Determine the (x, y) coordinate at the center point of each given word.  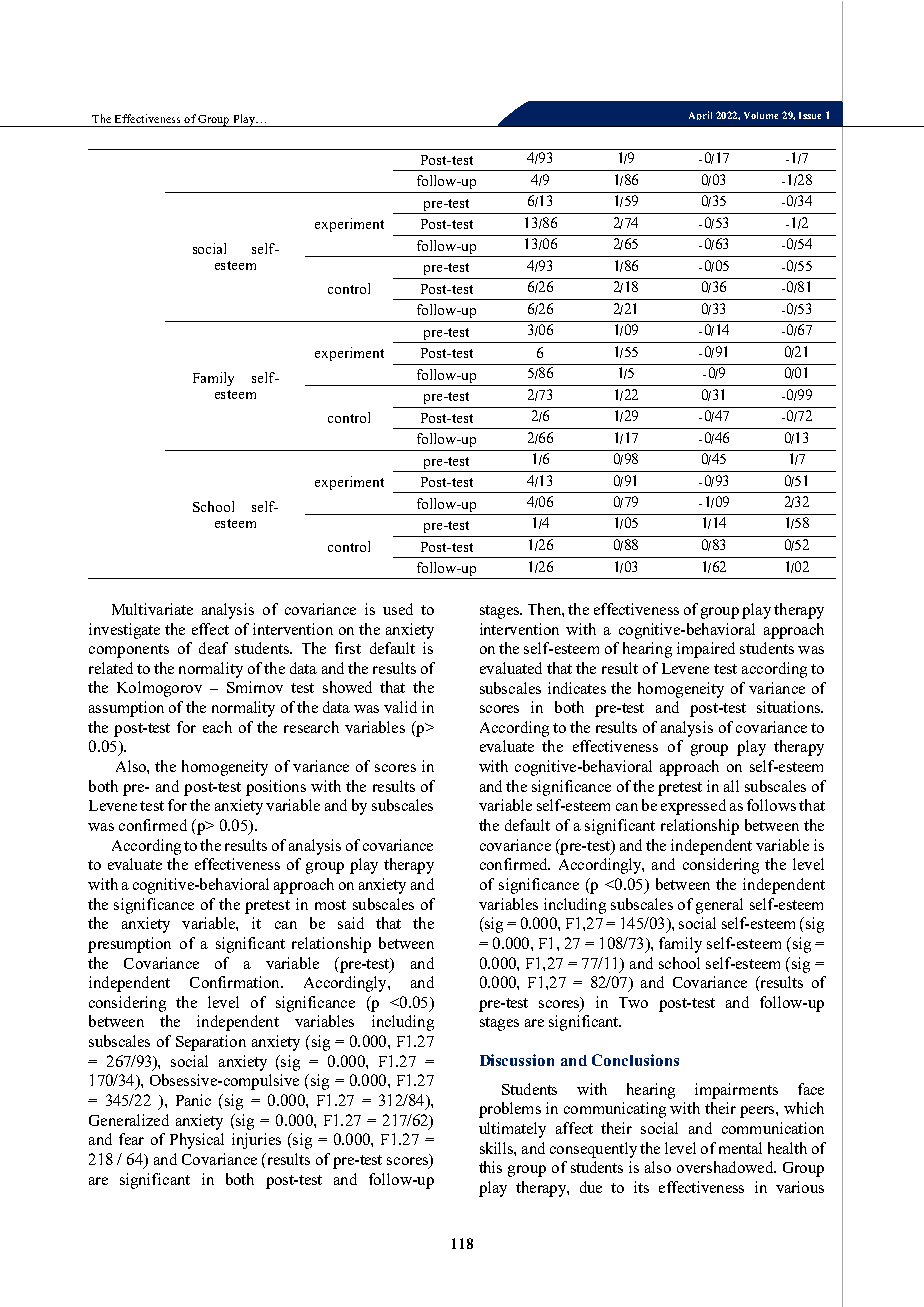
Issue (810, 115)
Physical (197, 1141)
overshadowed (726, 1167)
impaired (706, 650)
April (700, 115)
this (490, 1167)
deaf (213, 648)
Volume (761, 115)
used (398, 609)
